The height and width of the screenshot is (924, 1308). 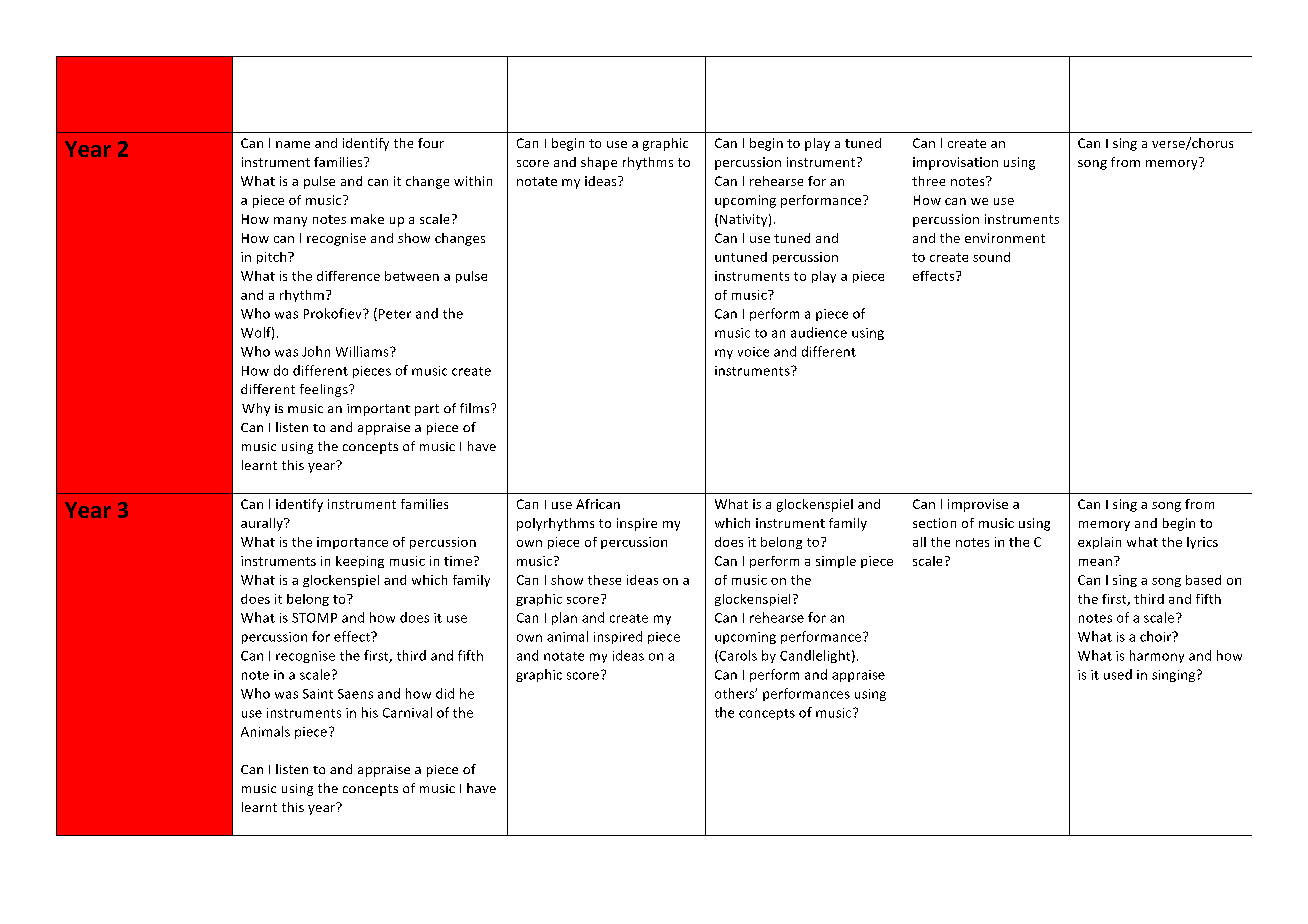 What do you see at coordinates (737, 656) in the screenshot?
I see `Carols` at bounding box center [737, 656].
